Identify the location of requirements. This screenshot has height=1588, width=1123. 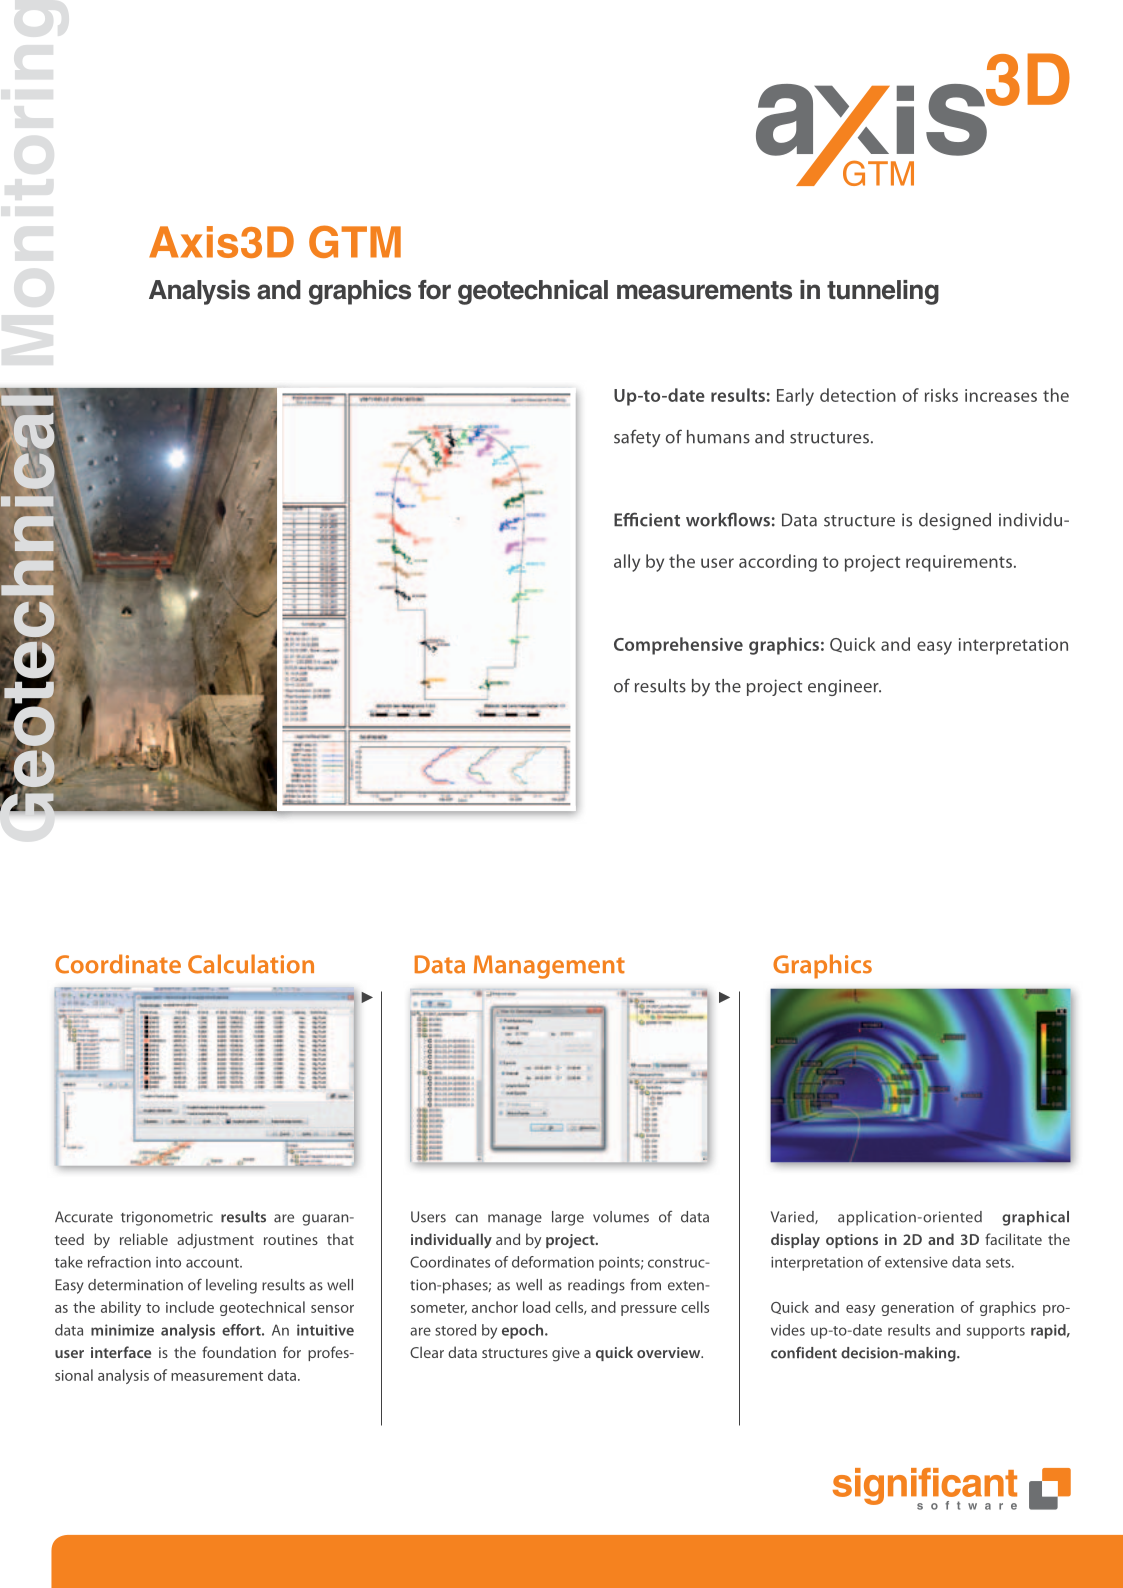
(959, 563).
